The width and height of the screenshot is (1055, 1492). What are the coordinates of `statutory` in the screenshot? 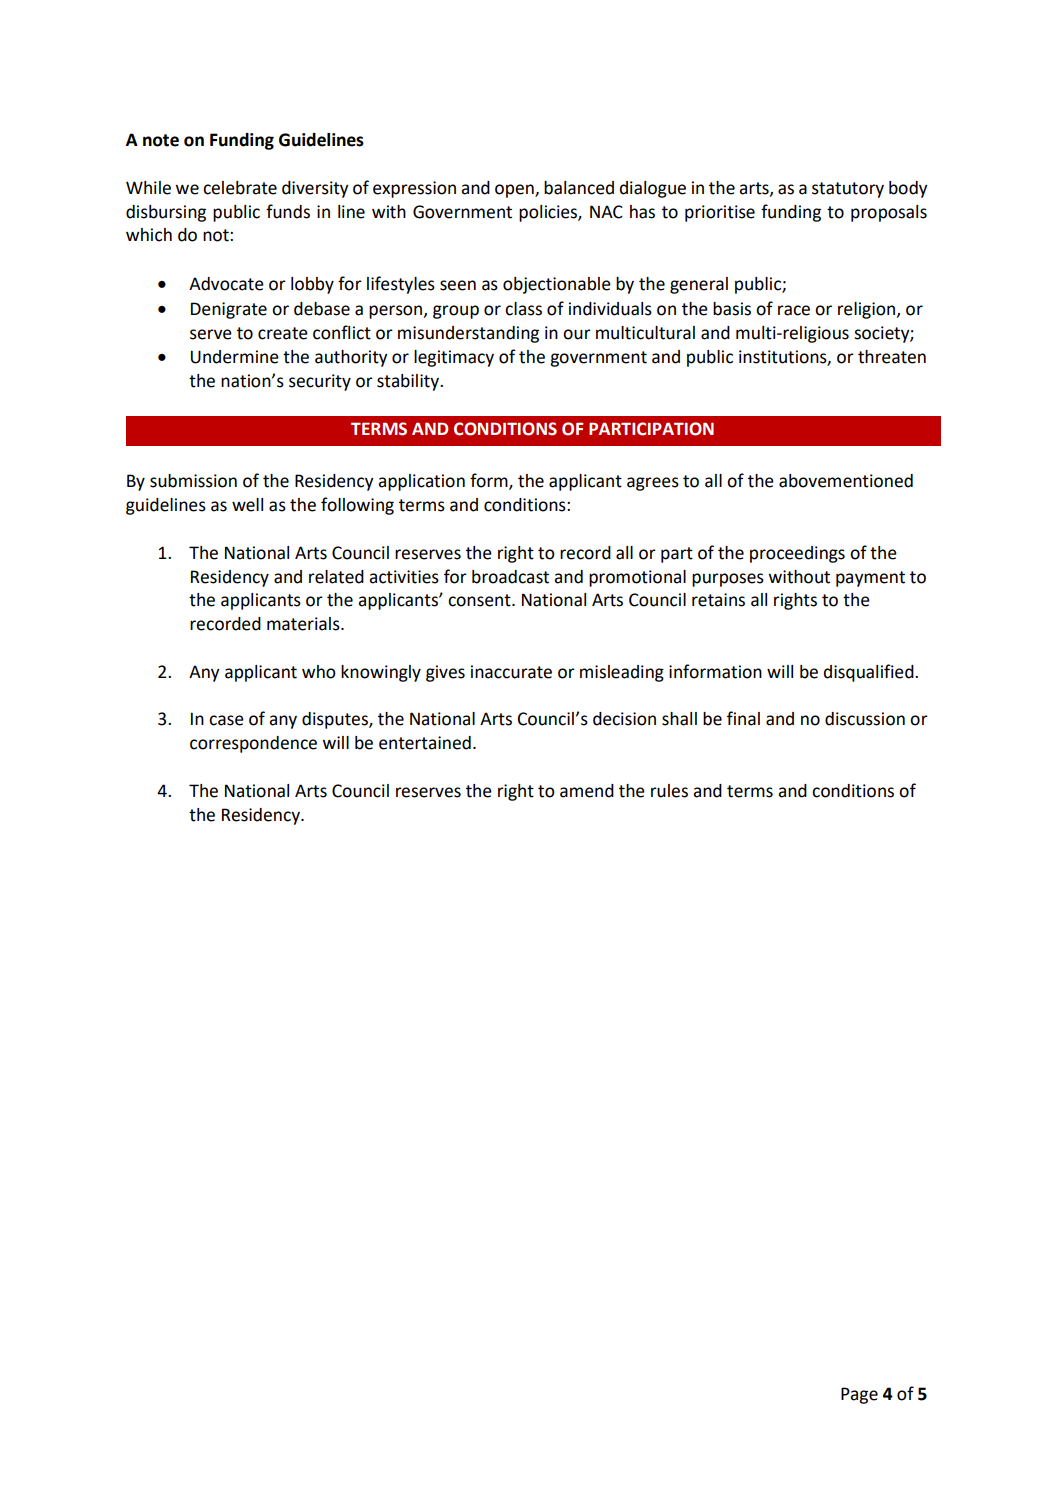 It's located at (848, 190).
